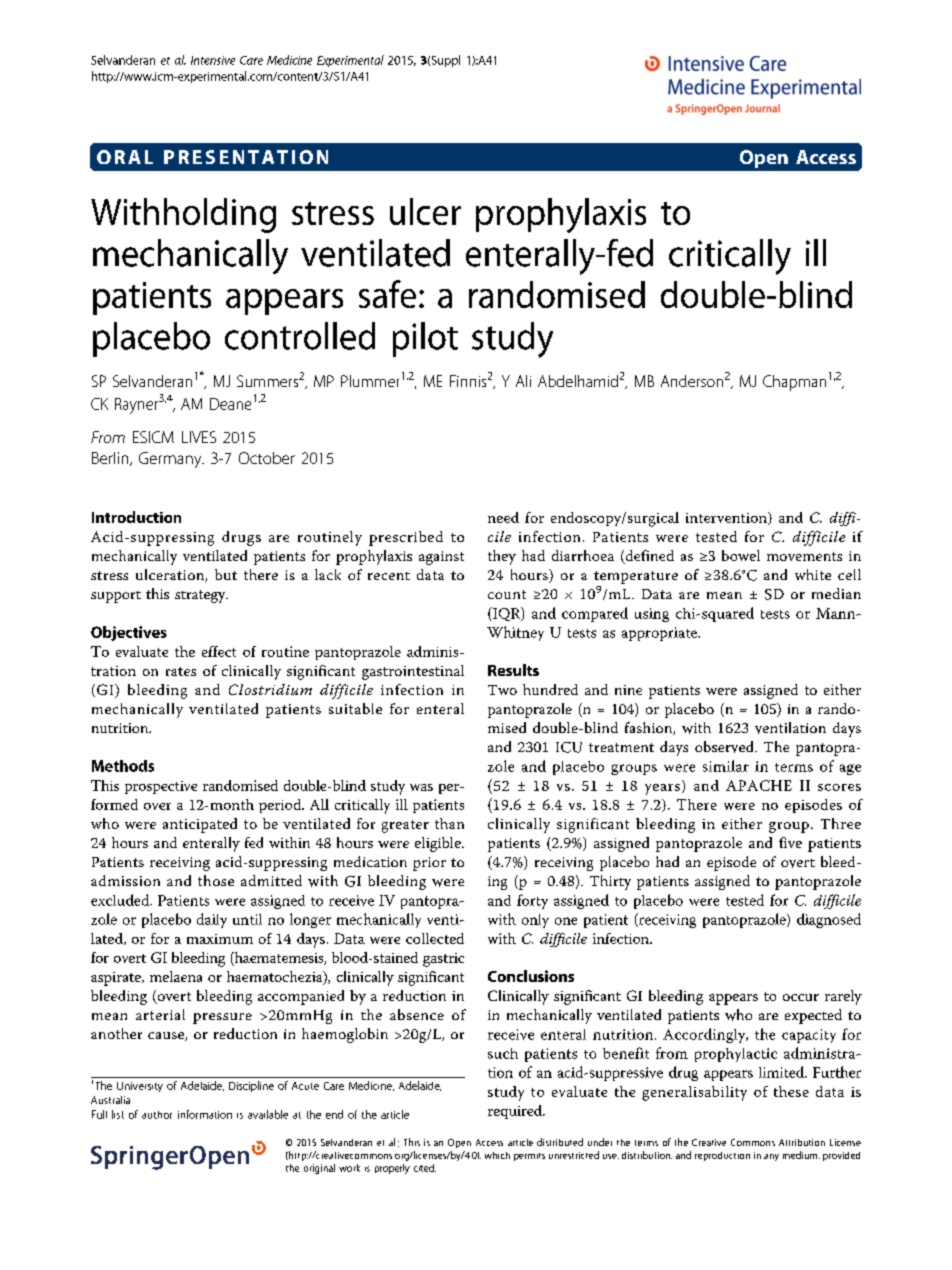 The height and width of the screenshot is (1270, 952). Describe the element at coordinates (199, 437) in the screenshot. I see `LIVES` at that location.
